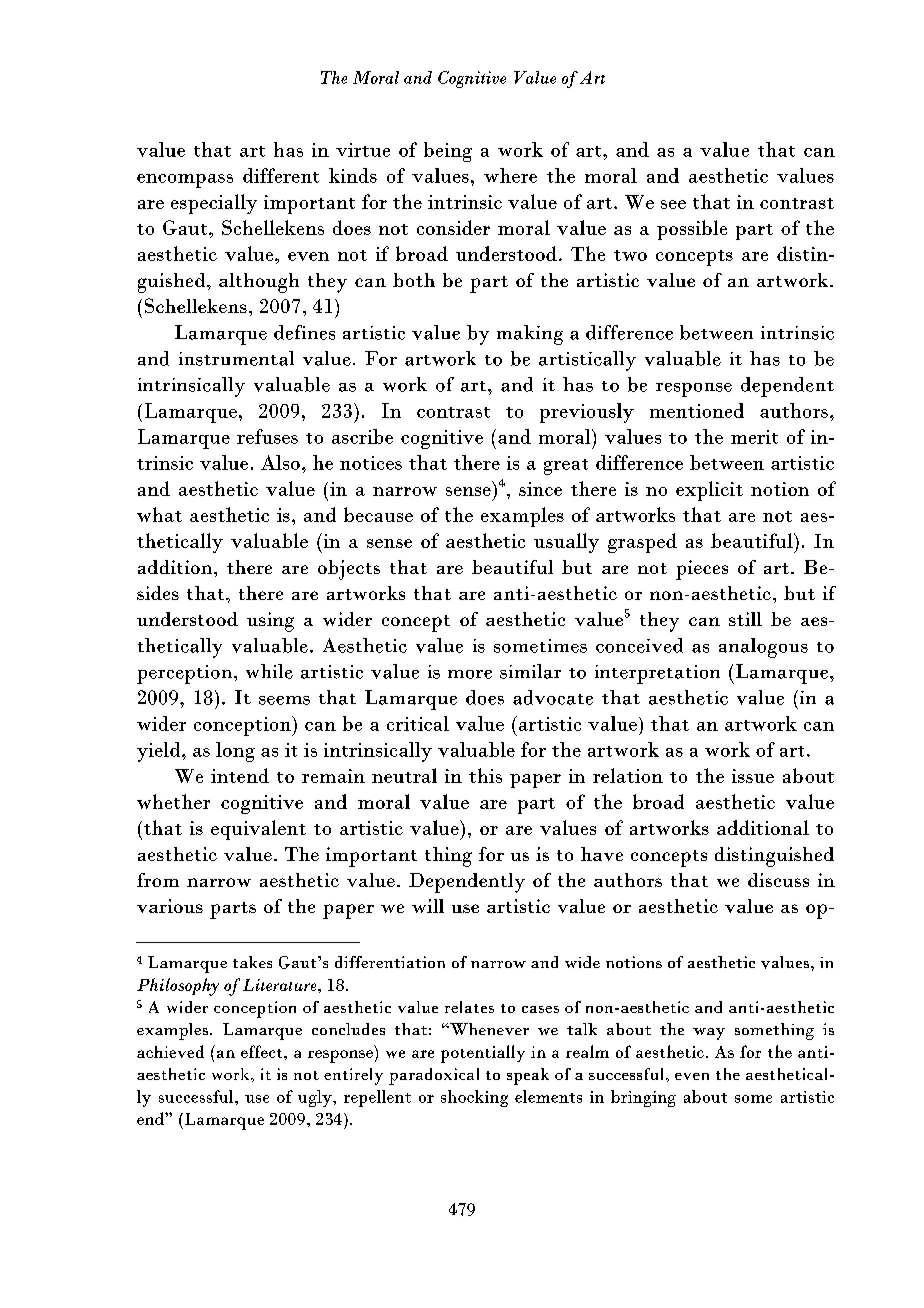  What do you see at coordinates (270, 622) in the page?
I see `using` at bounding box center [270, 622].
